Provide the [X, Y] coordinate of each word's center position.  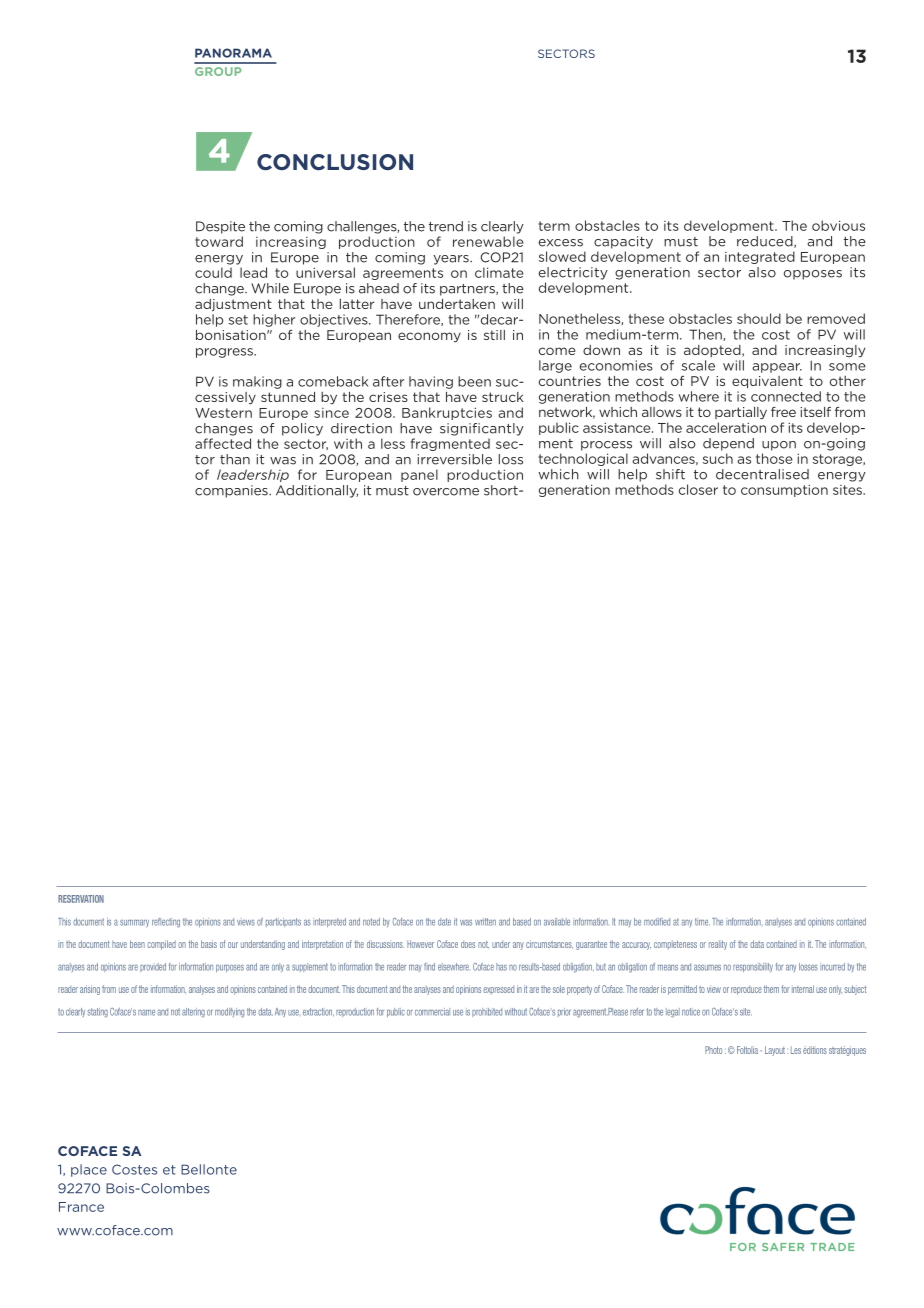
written [485, 922]
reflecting [166, 923]
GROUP [218, 71]
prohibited [487, 1012]
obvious [838, 225]
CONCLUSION [335, 162]
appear [777, 368]
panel [419, 475]
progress [225, 353]
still [494, 335]
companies [232, 491]
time [702, 922]
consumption [784, 490]
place [89, 1170]
